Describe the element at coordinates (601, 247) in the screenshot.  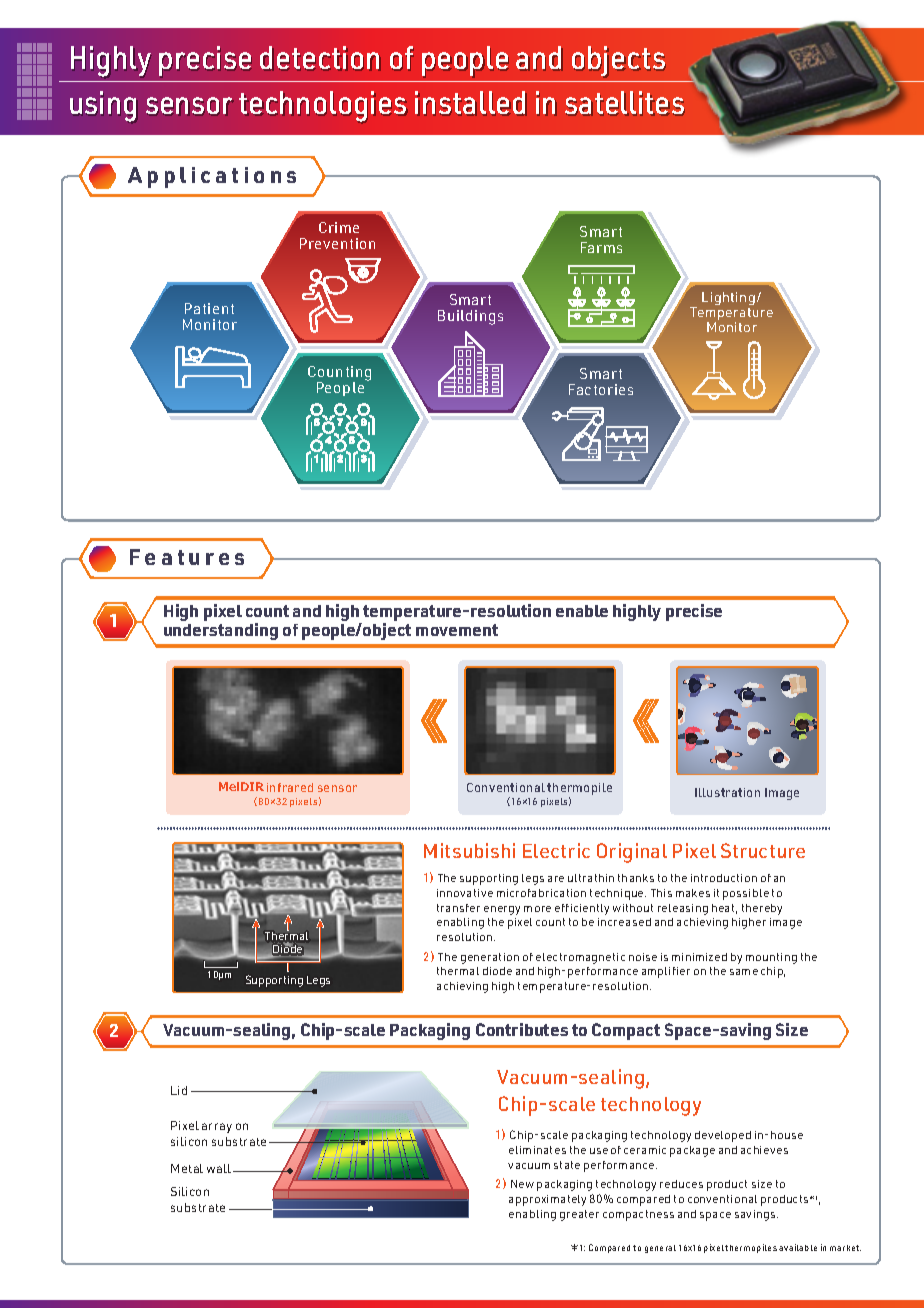
I see `Farms` at that location.
